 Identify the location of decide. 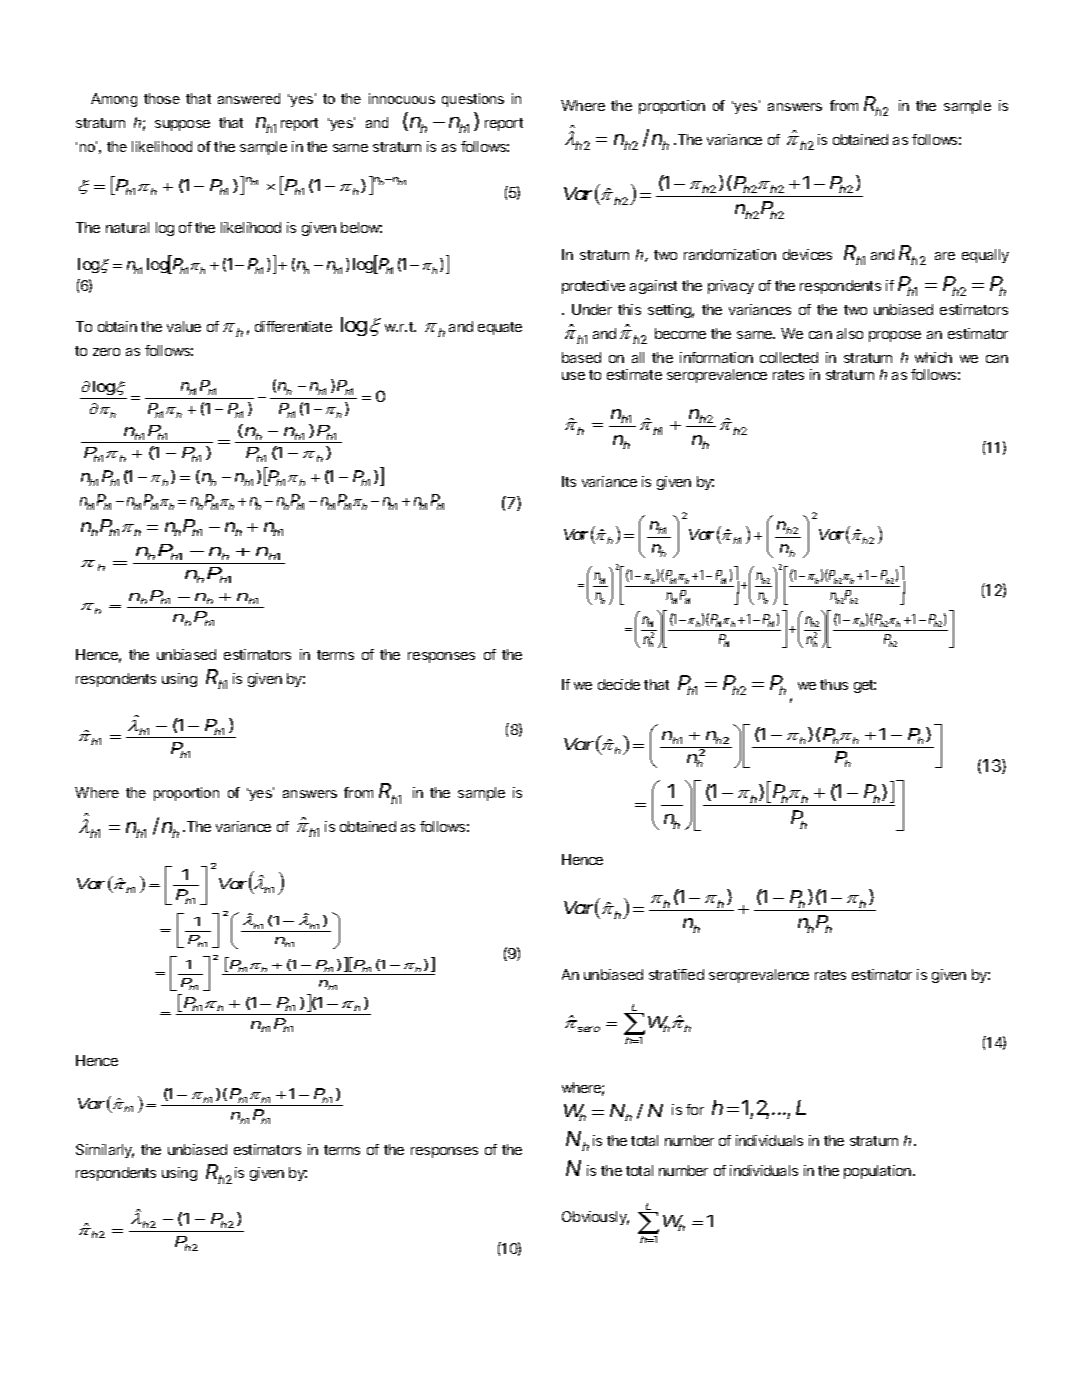
(619, 684).
